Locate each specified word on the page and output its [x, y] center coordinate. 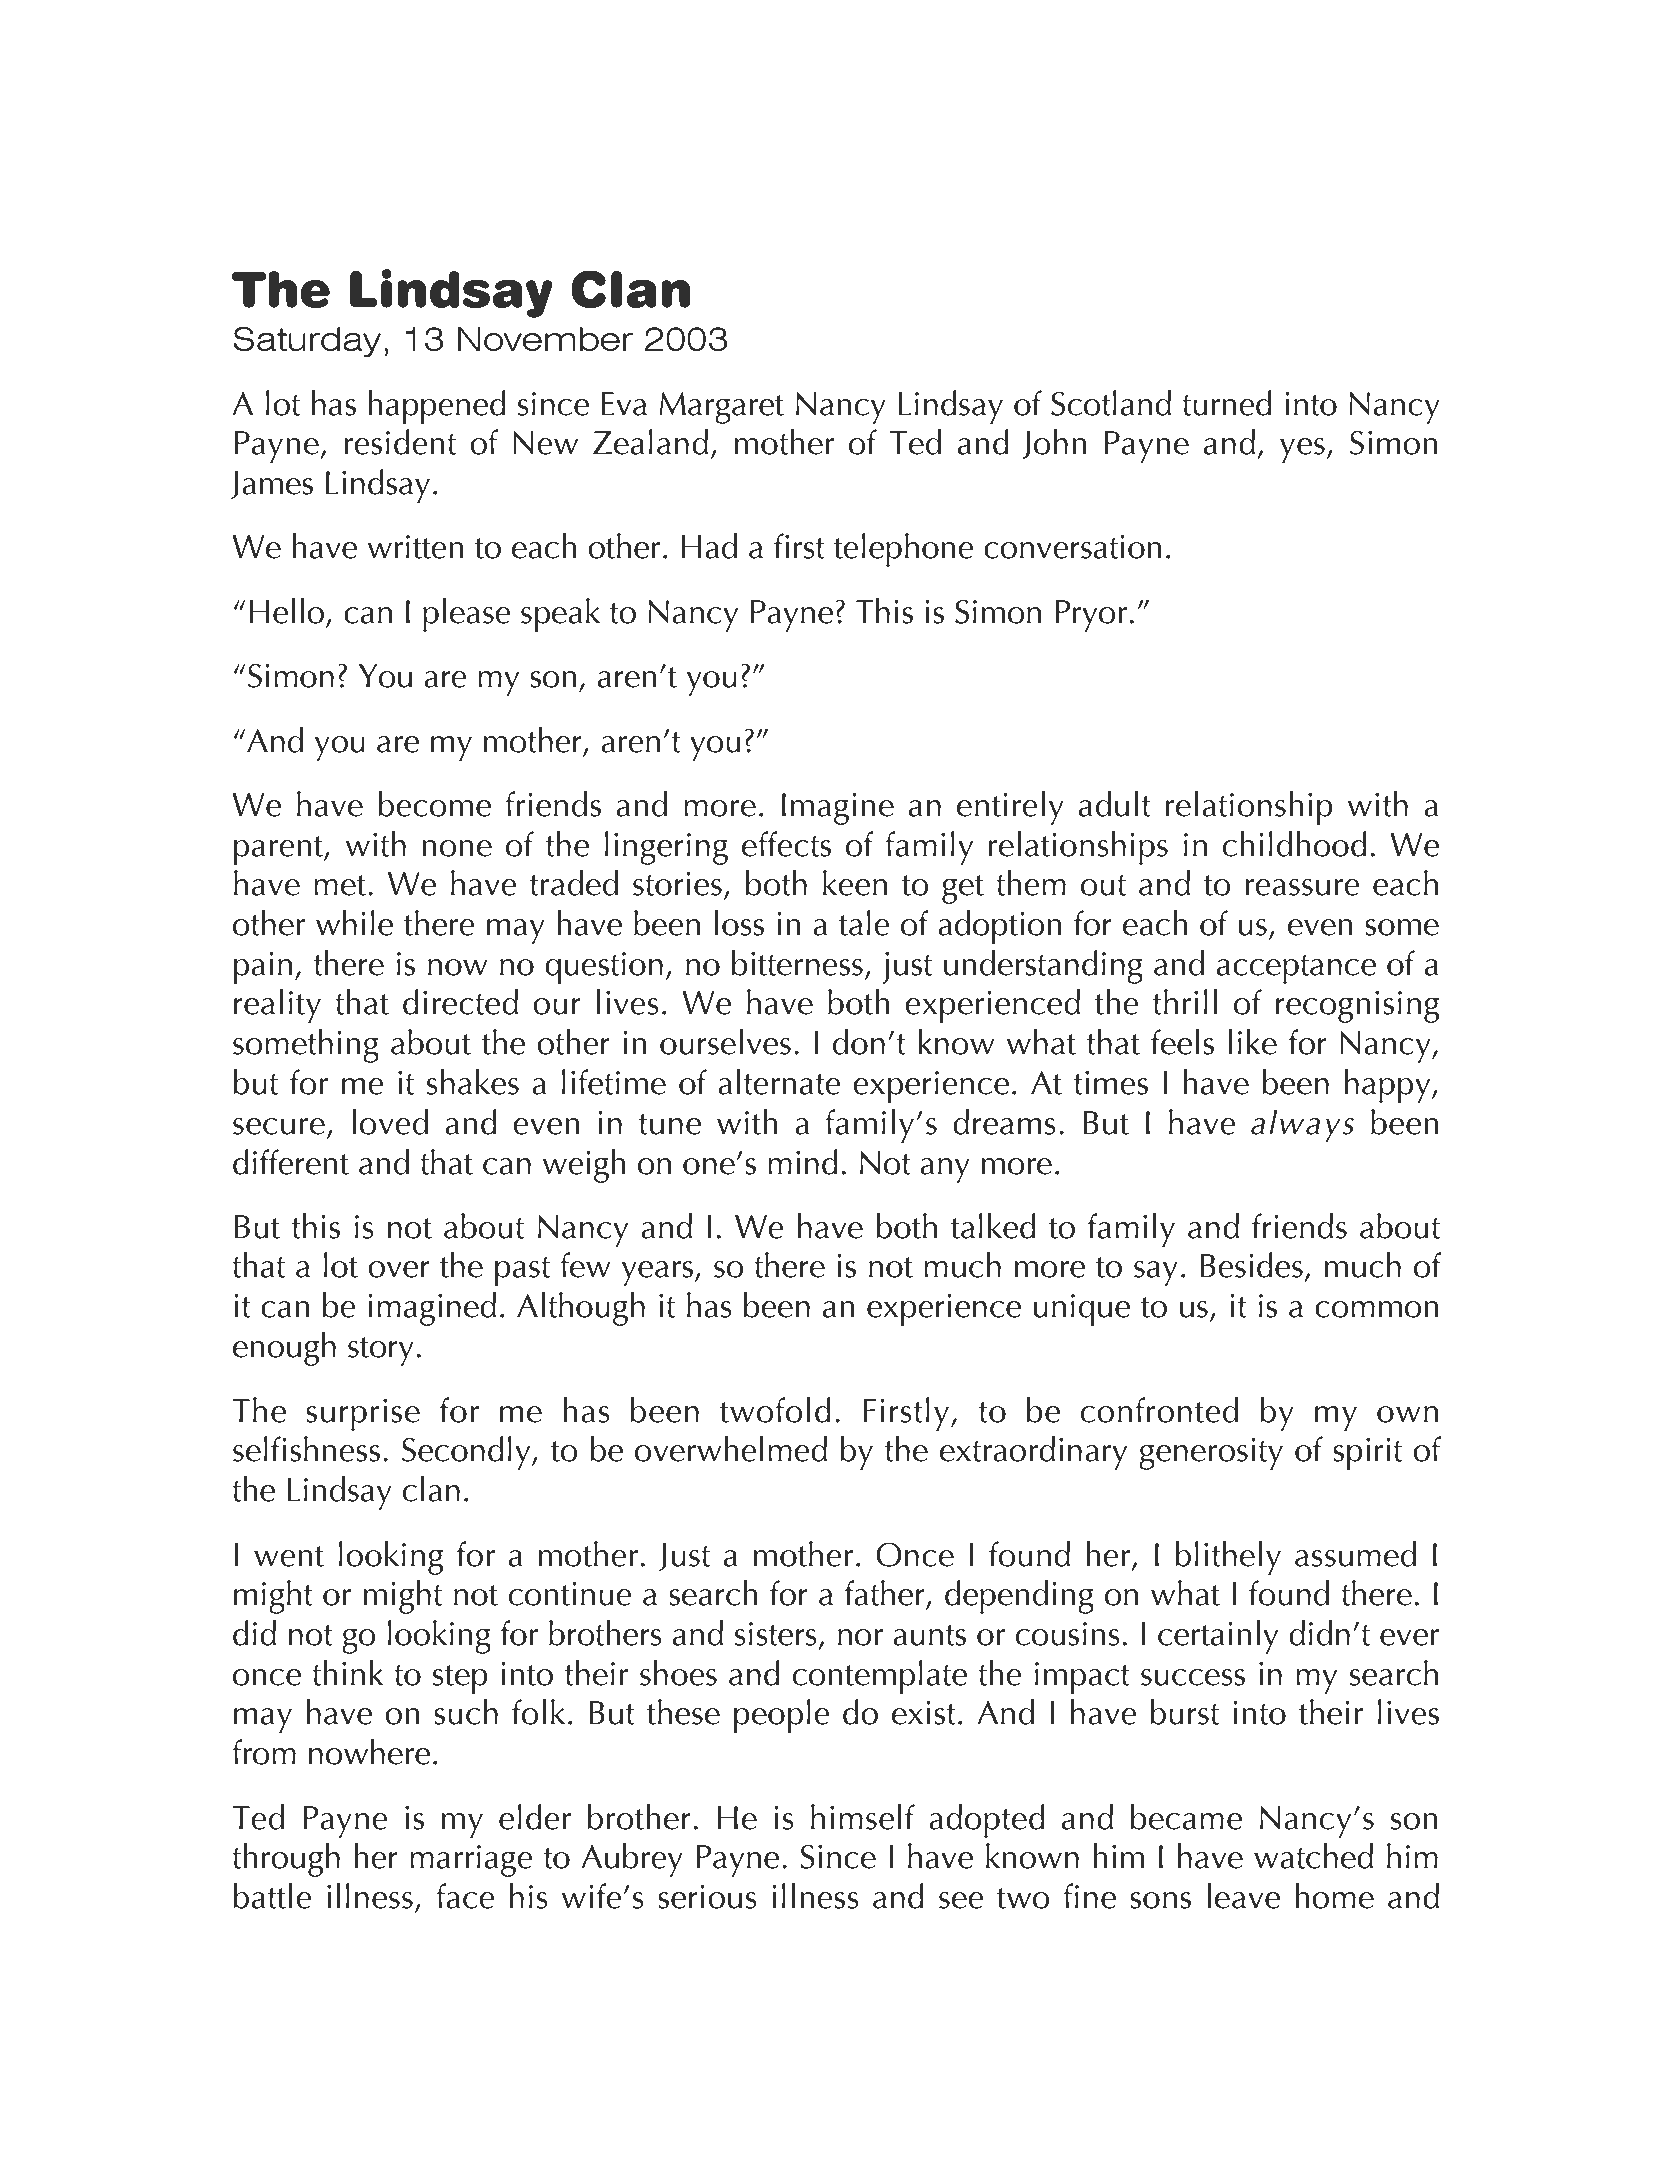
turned [1227, 403]
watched [1313, 1856]
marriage [471, 1861]
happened [437, 407]
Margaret [721, 408]
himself [863, 1817]
